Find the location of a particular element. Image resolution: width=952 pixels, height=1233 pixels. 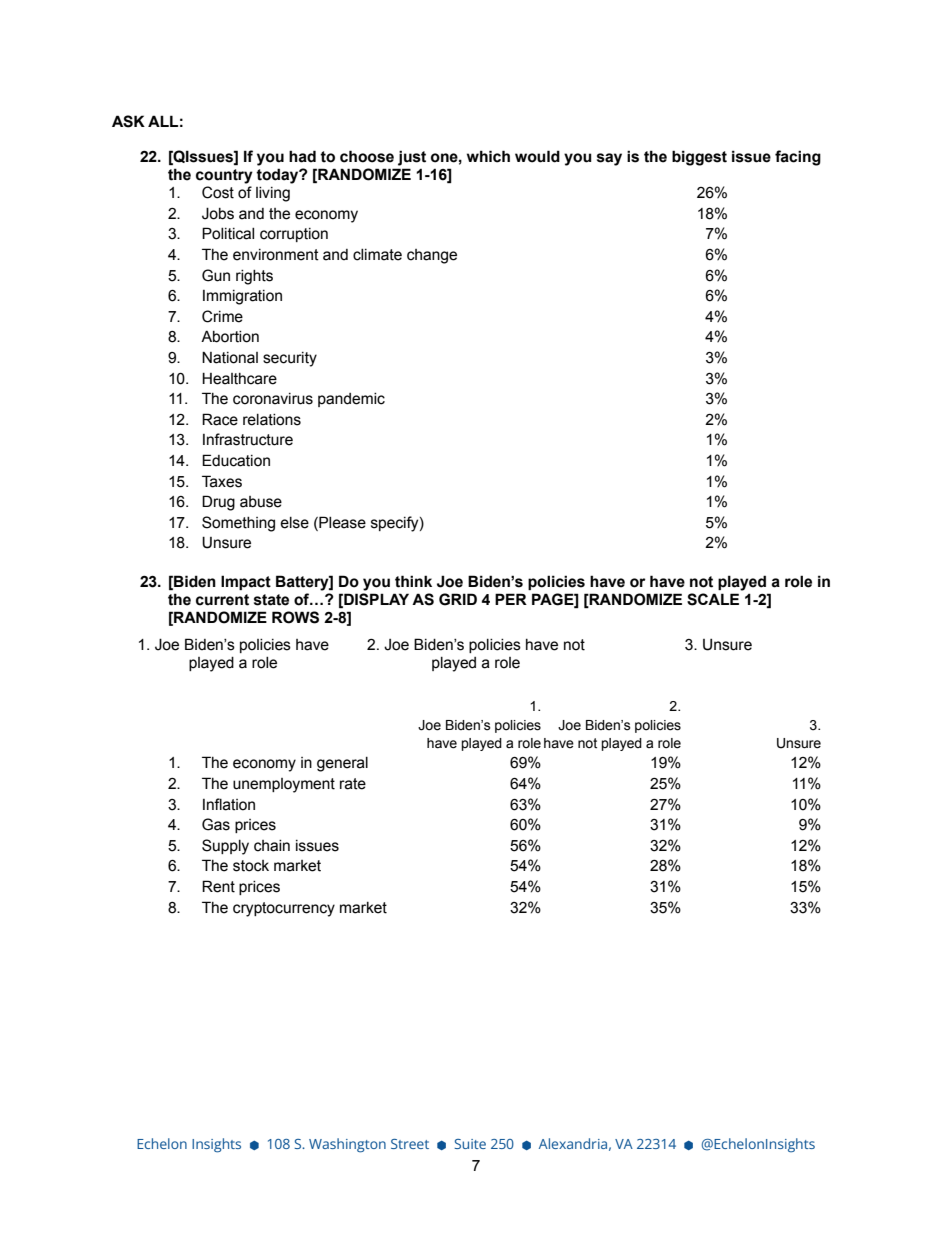

GRID is located at coordinates (458, 599).
